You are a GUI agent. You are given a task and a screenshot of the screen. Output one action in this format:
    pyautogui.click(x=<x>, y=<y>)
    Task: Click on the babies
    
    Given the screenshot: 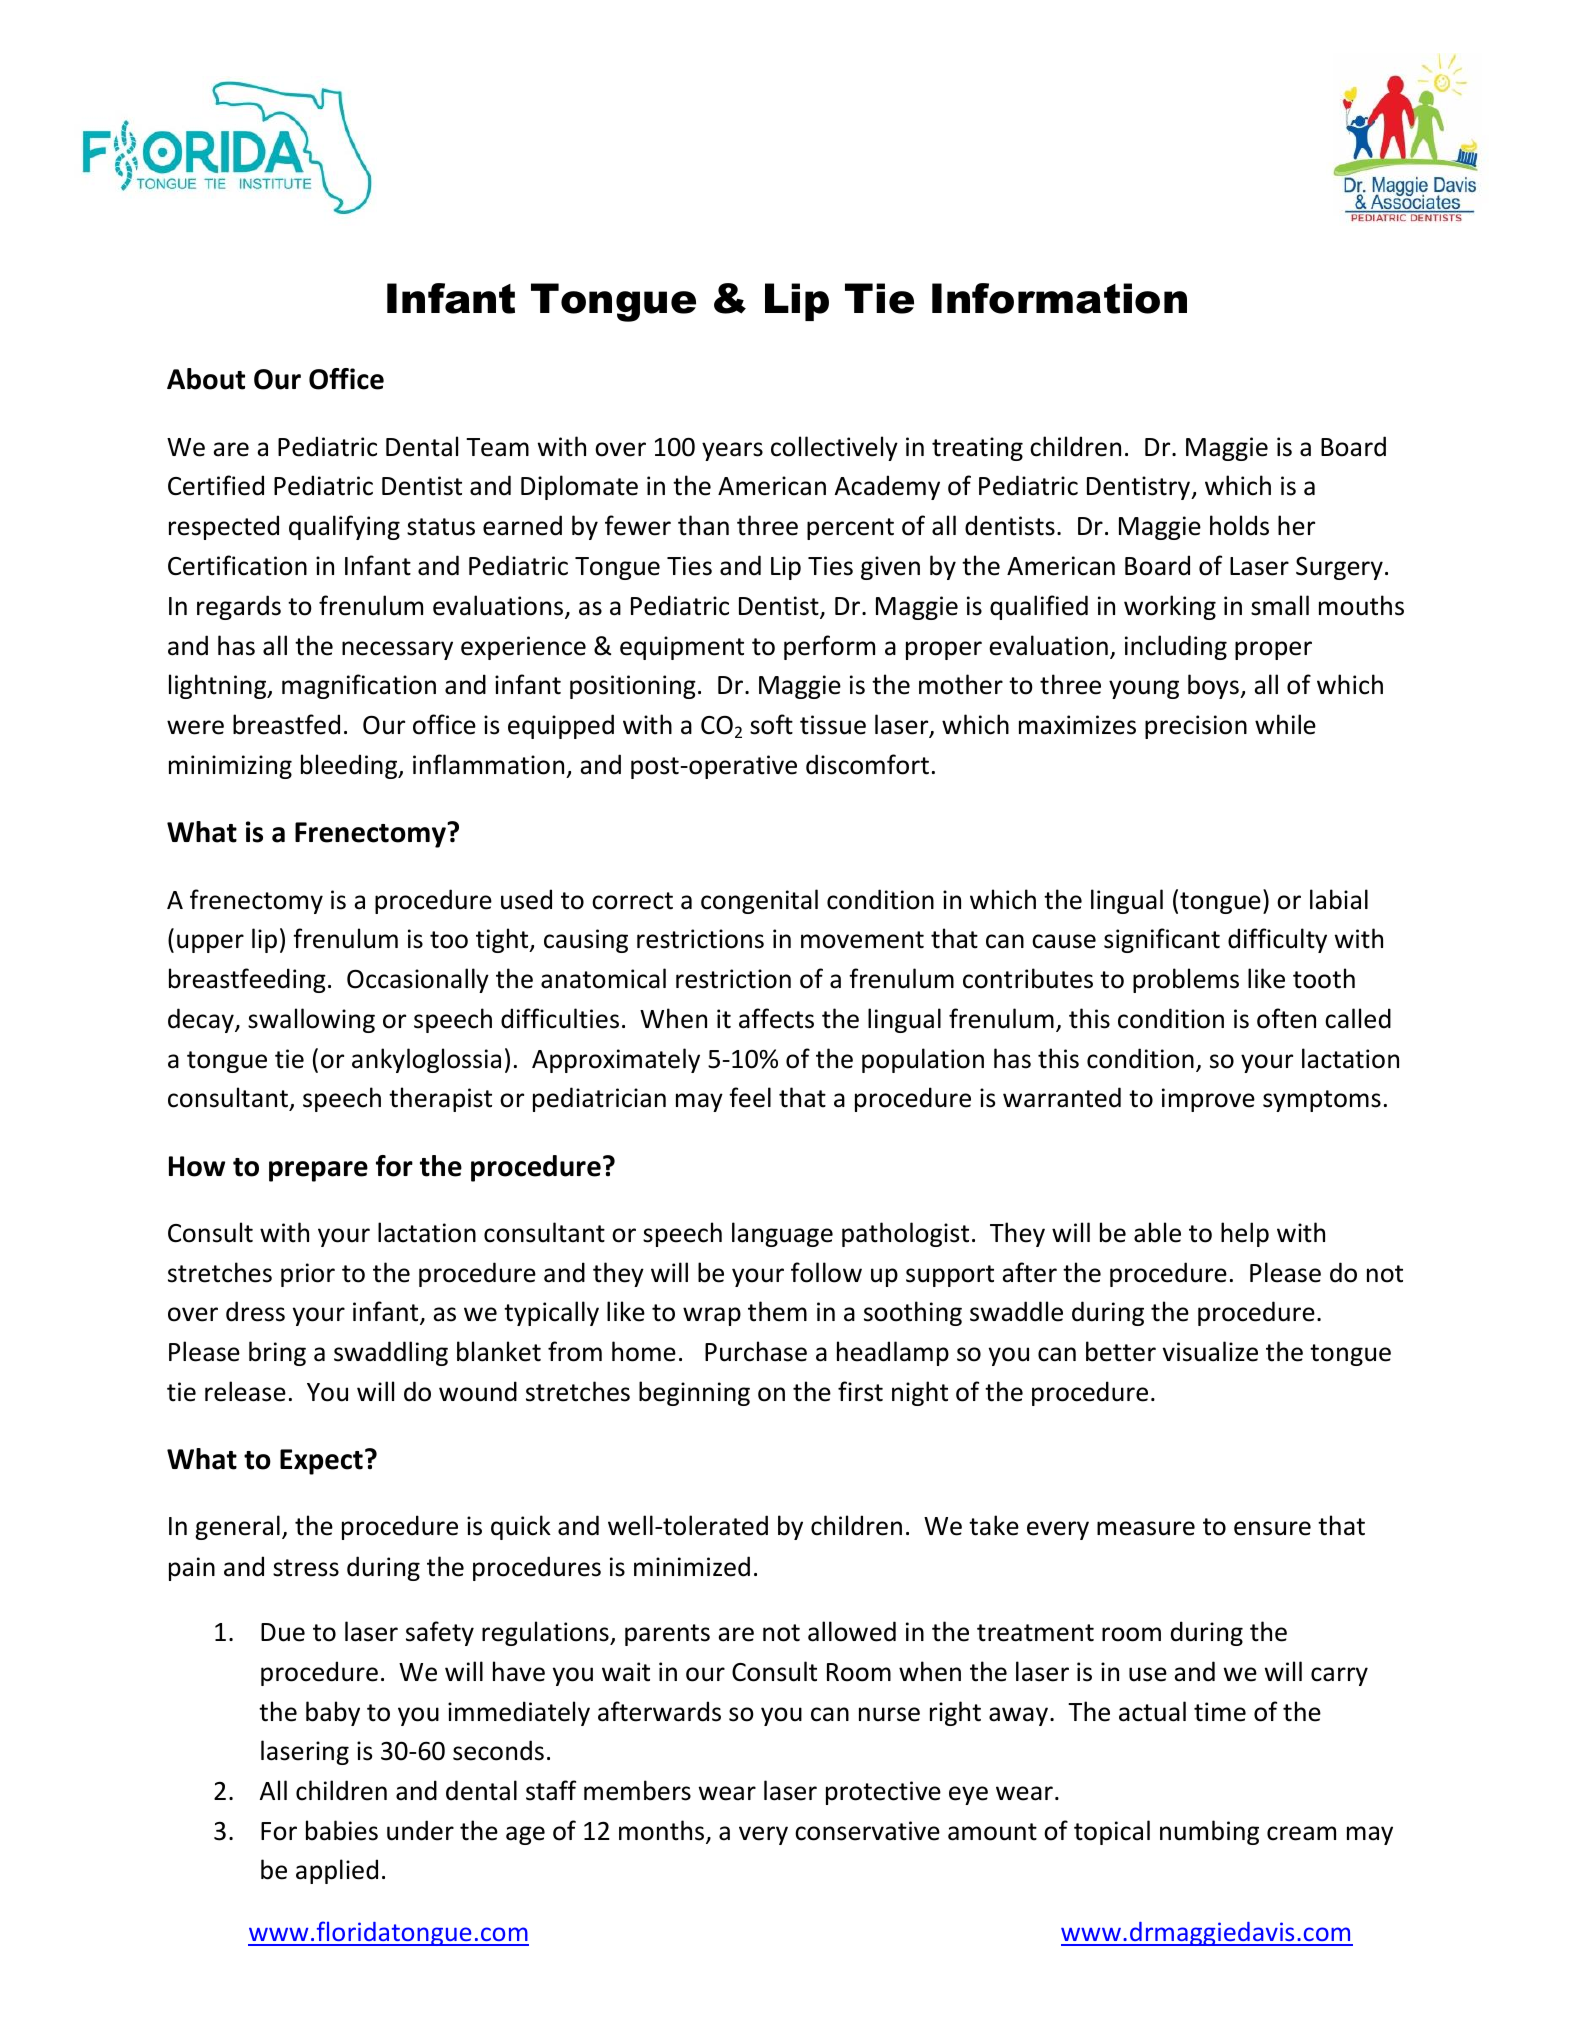 What is the action you would take?
    pyautogui.click(x=342, y=1830)
